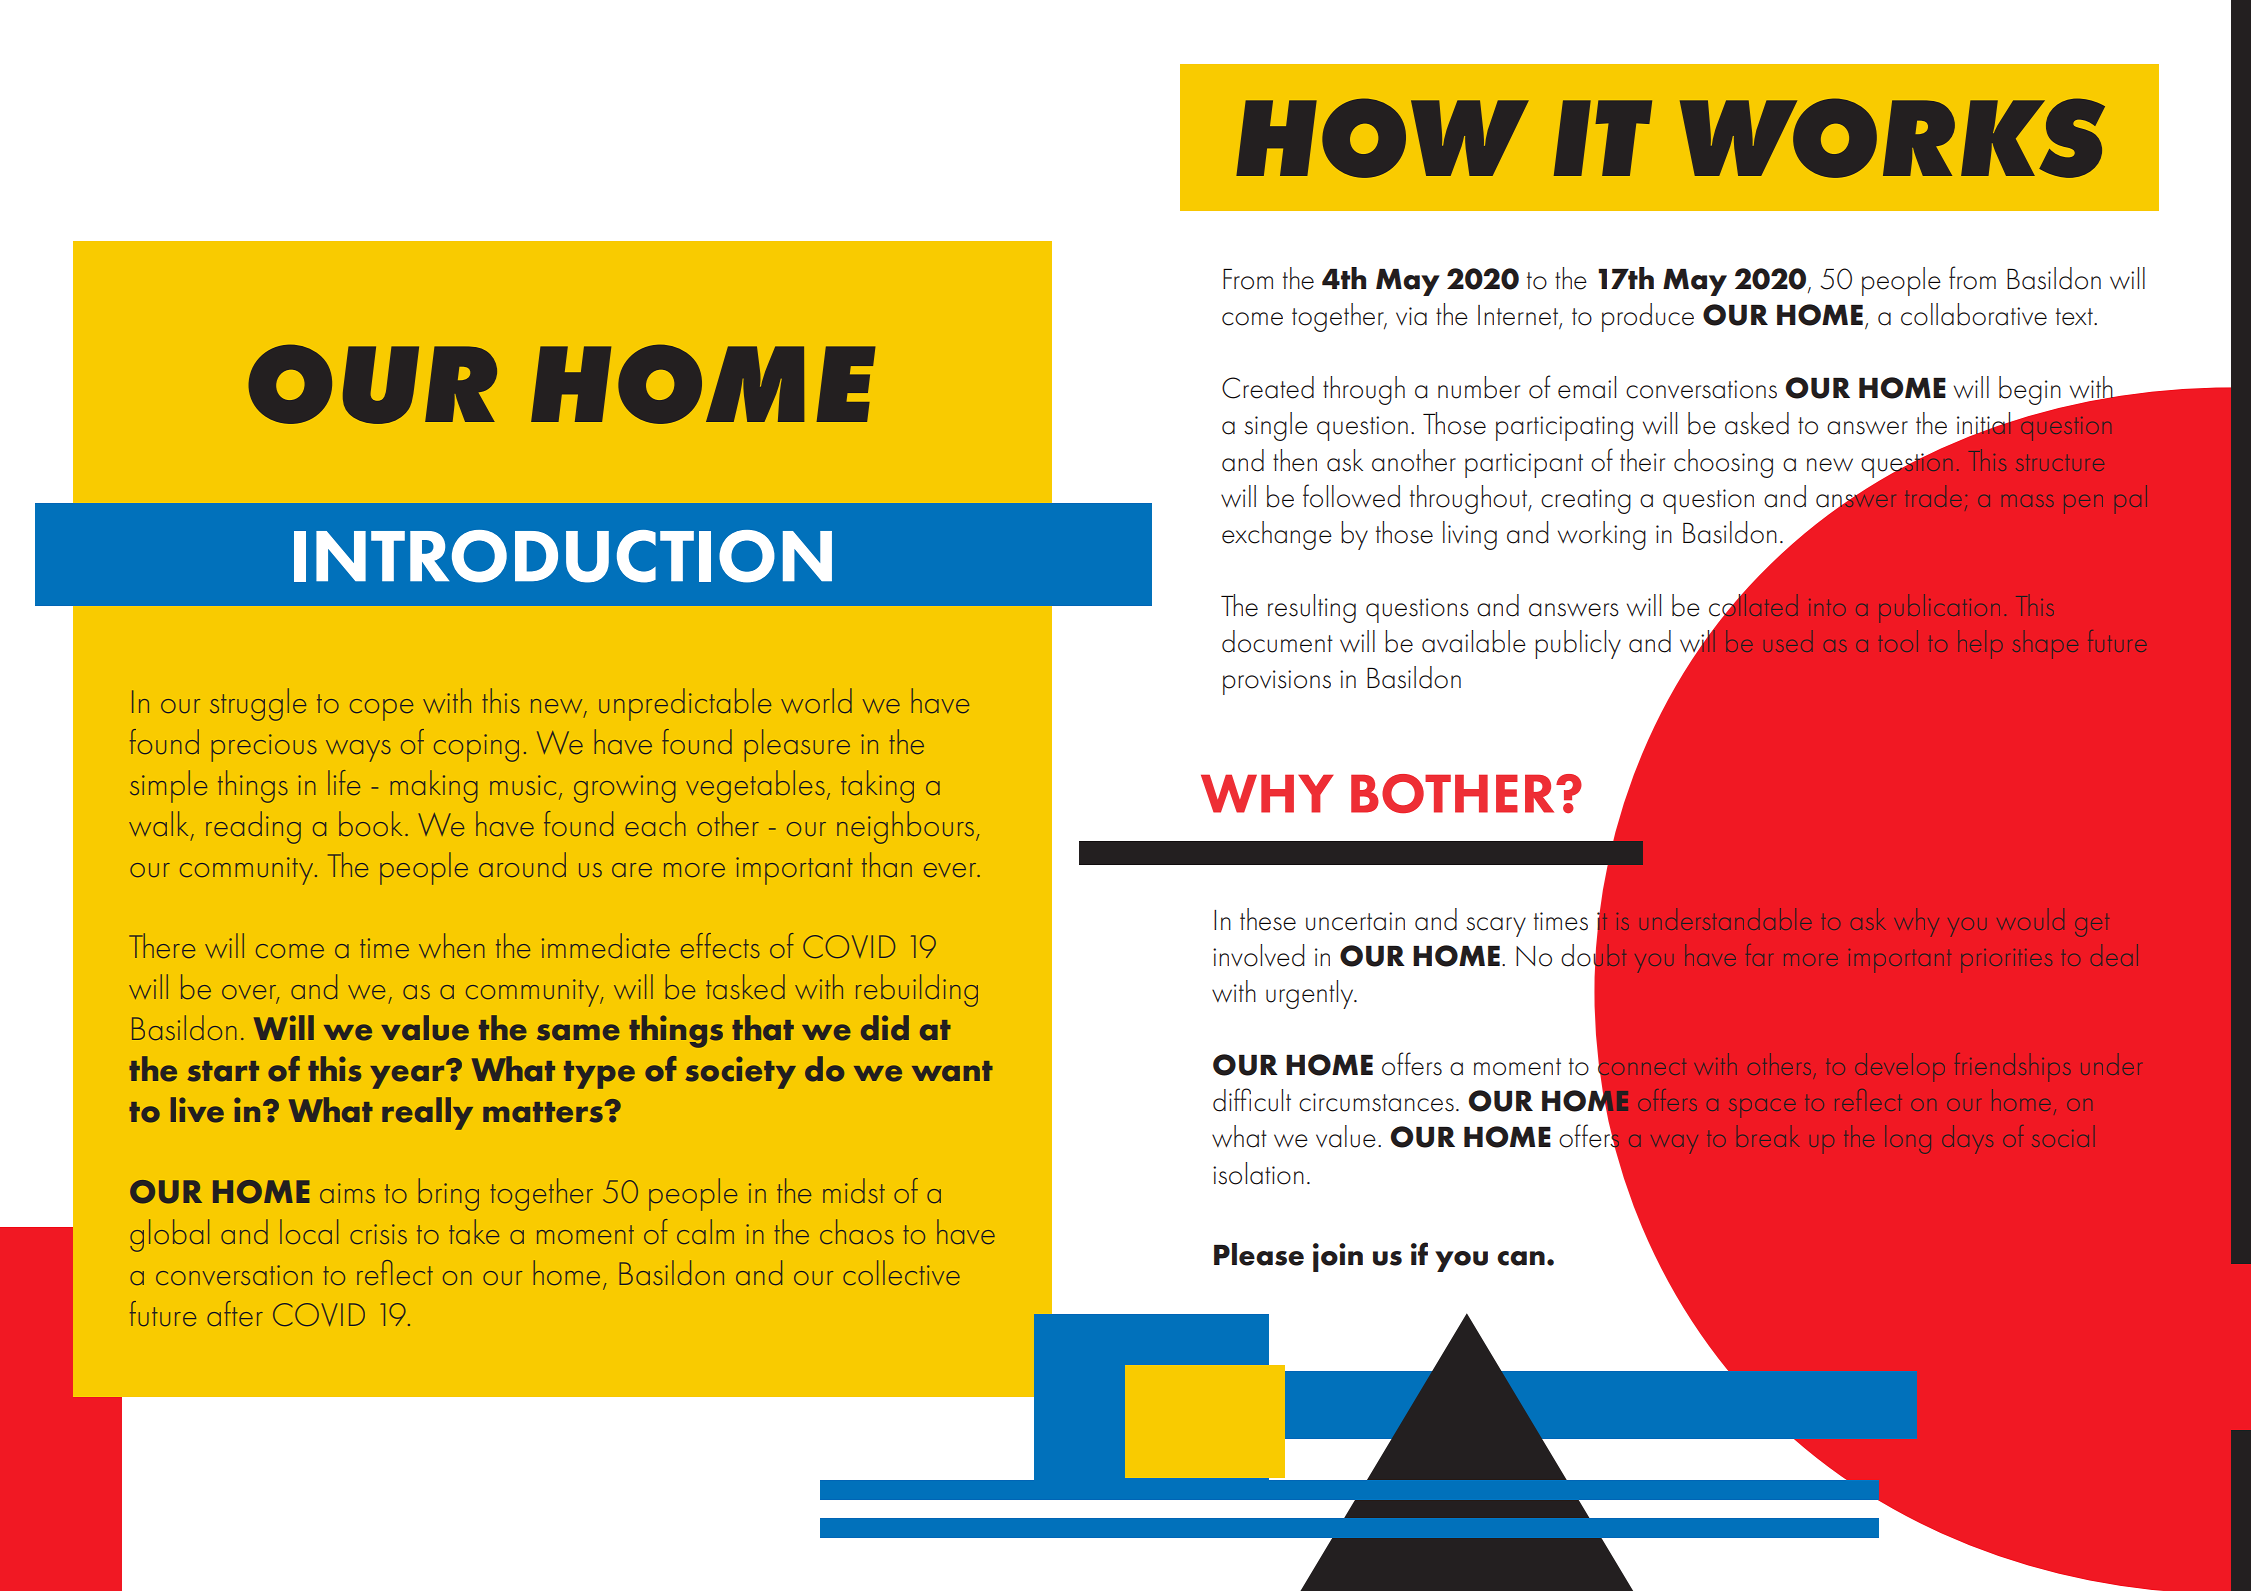  Describe the element at coordinates (1411, 316) in the page. I see `via` at that location.
